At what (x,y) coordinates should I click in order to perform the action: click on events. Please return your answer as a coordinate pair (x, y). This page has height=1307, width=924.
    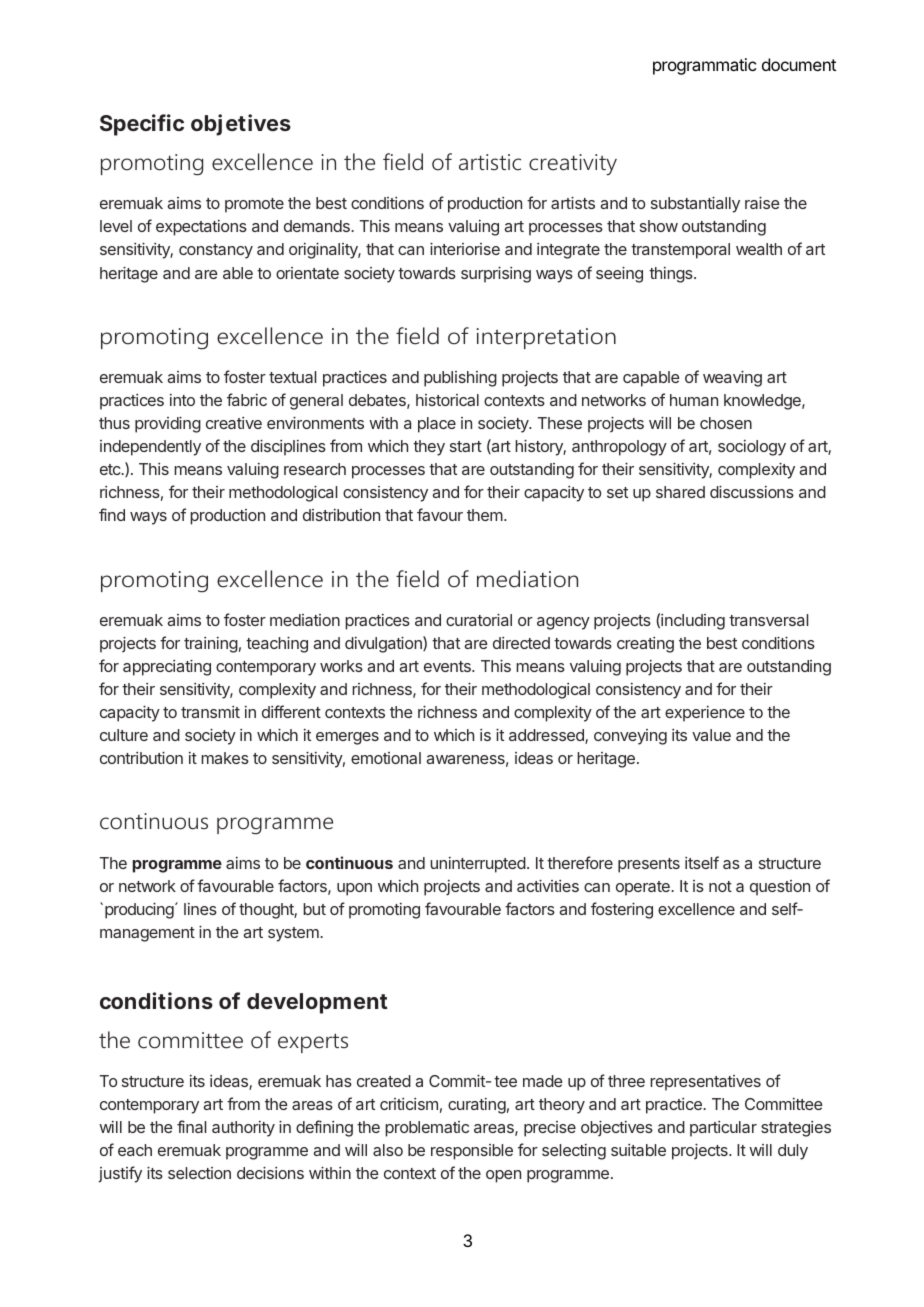
    Looking at the image, I should click on (448, 666).
